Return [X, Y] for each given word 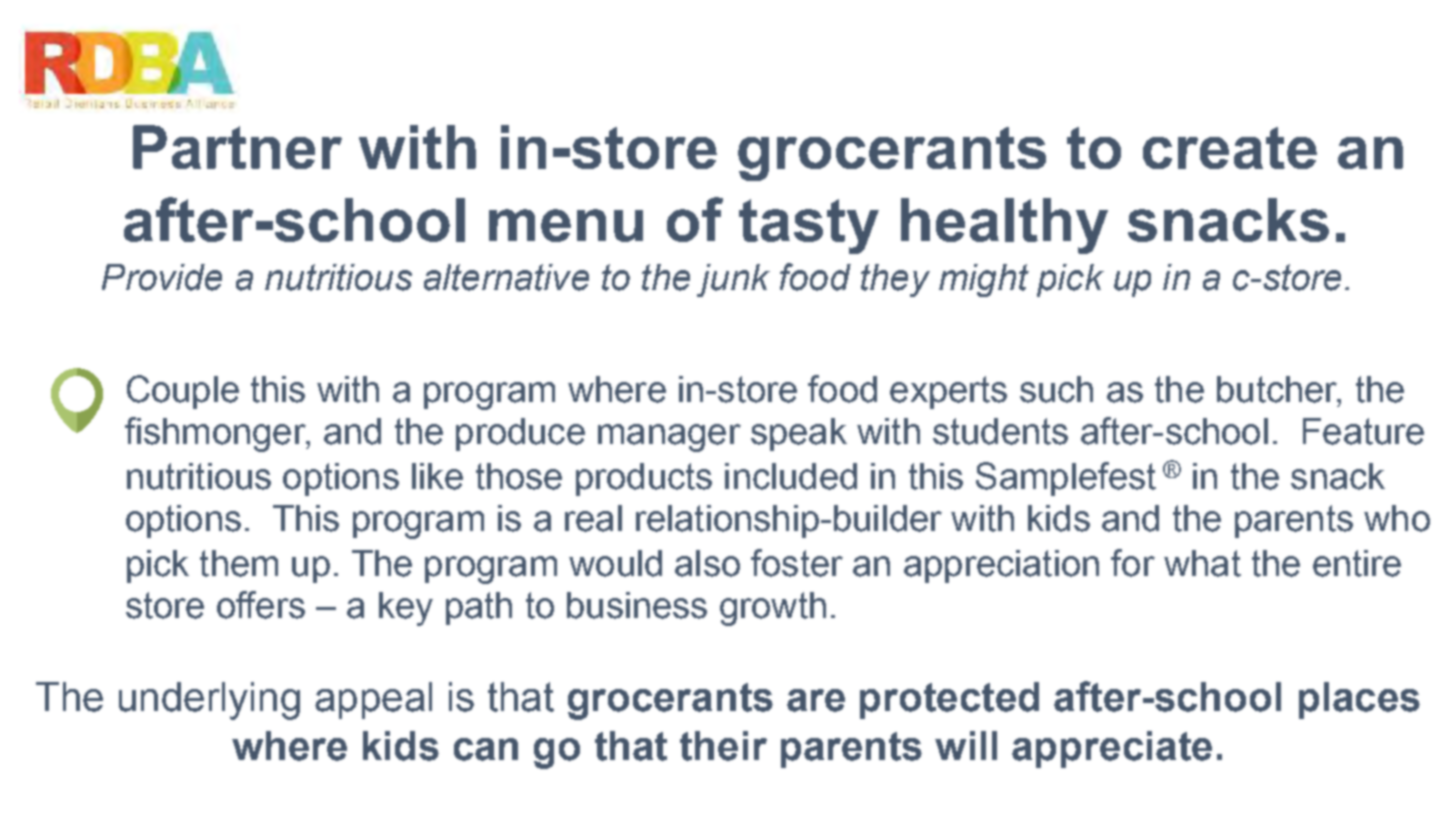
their [723, 746]
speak [799, 434]
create [1230, 148]
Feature [1363, 431]
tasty [809, 226]
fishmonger [216, 434]
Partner [237, 147]
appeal [373, 700]
